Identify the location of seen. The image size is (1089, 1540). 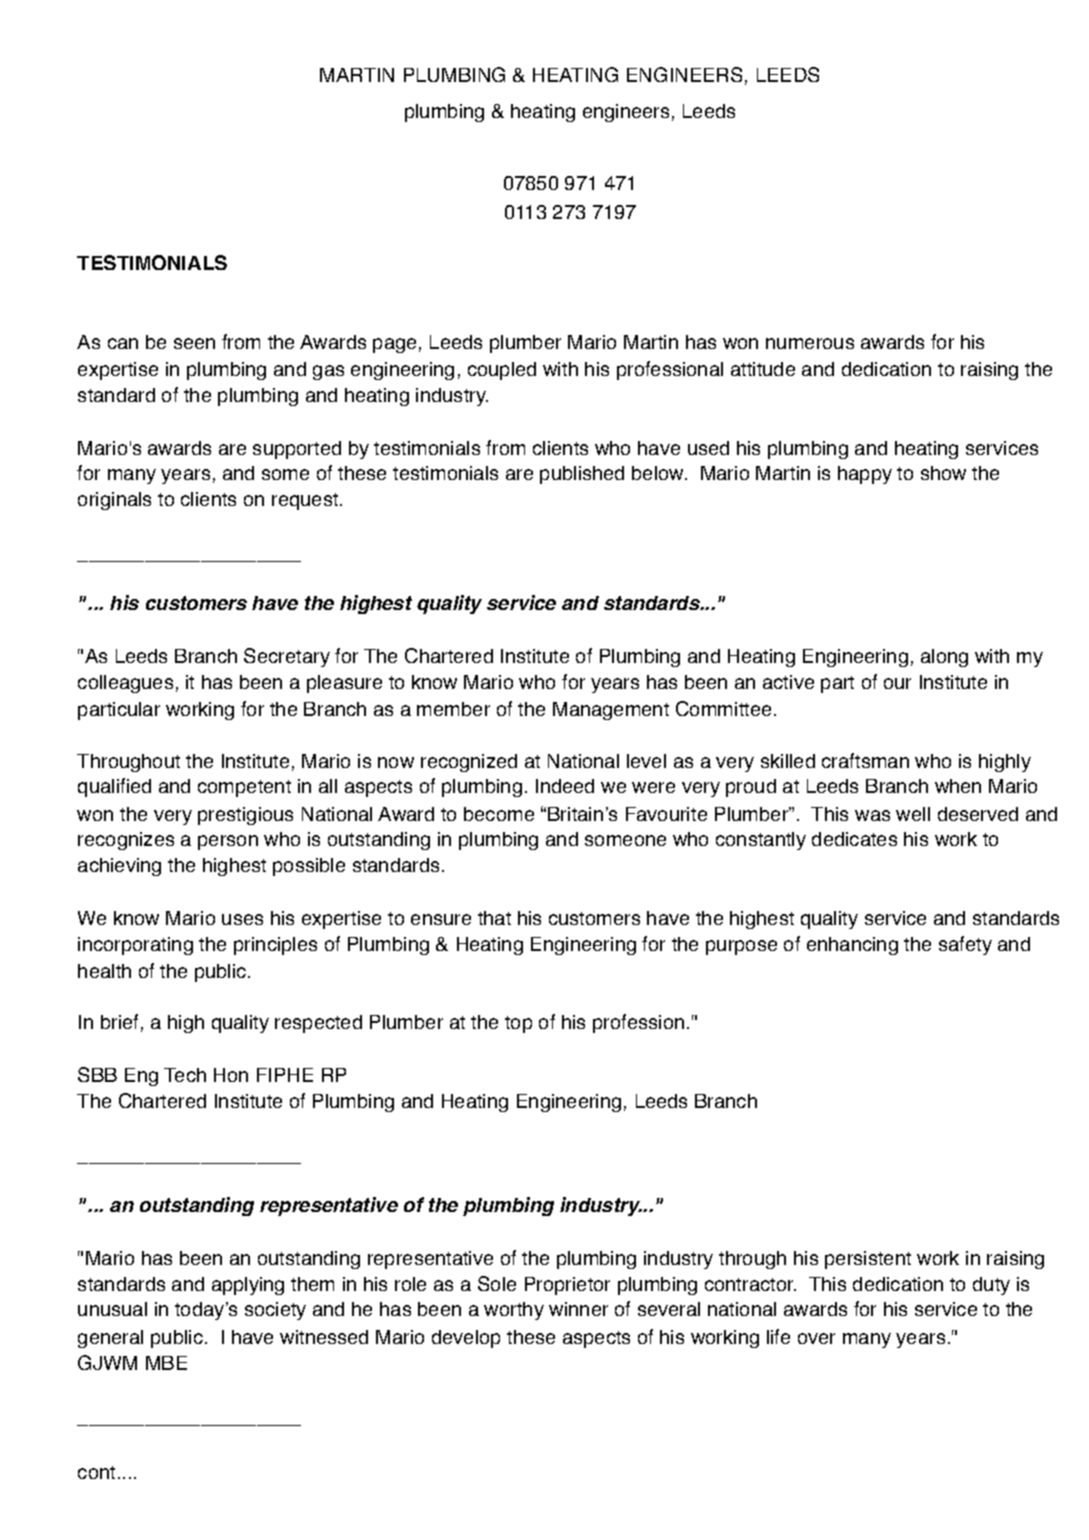
(194, 343).
